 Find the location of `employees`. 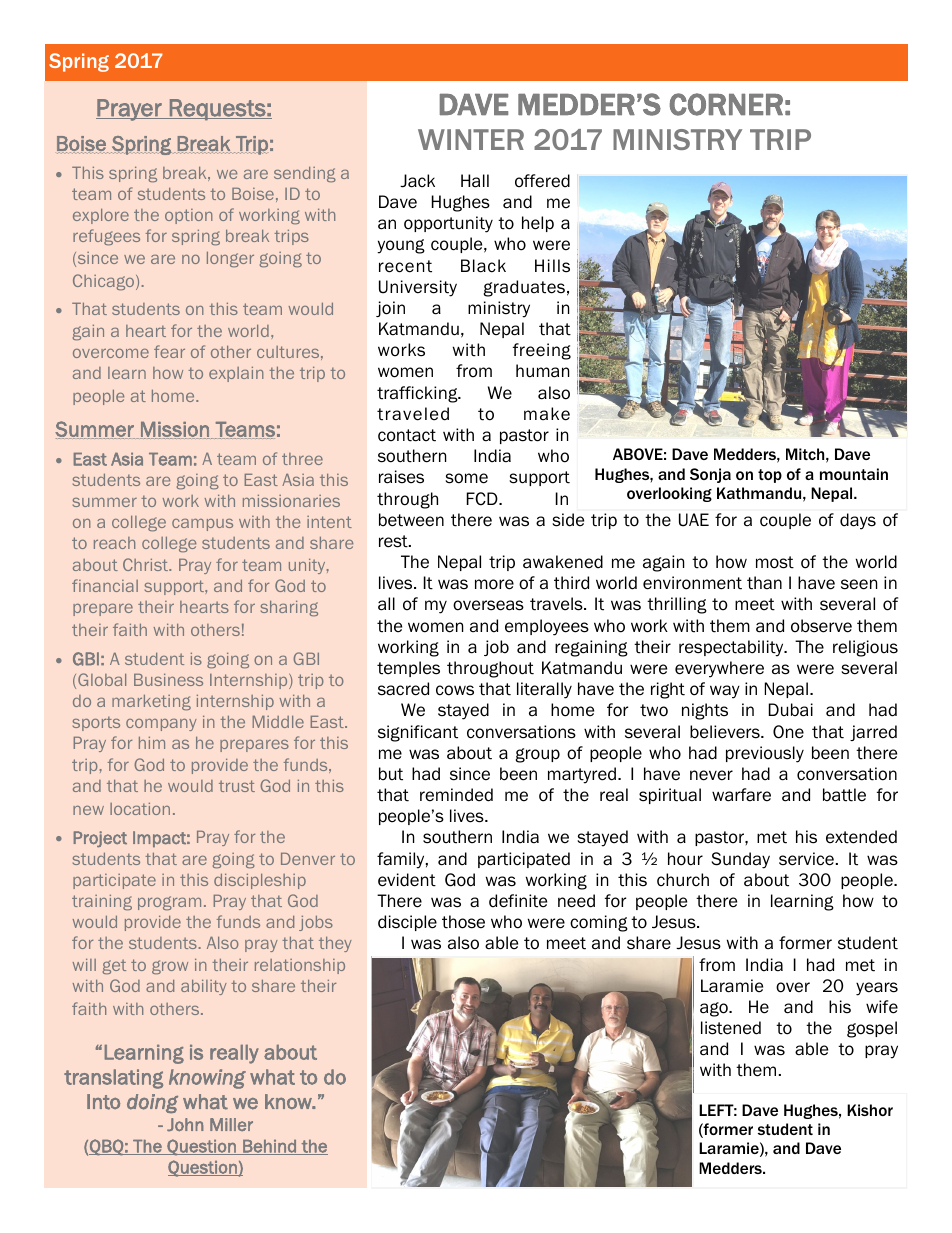

employees is located at coordinates (547, 627).
